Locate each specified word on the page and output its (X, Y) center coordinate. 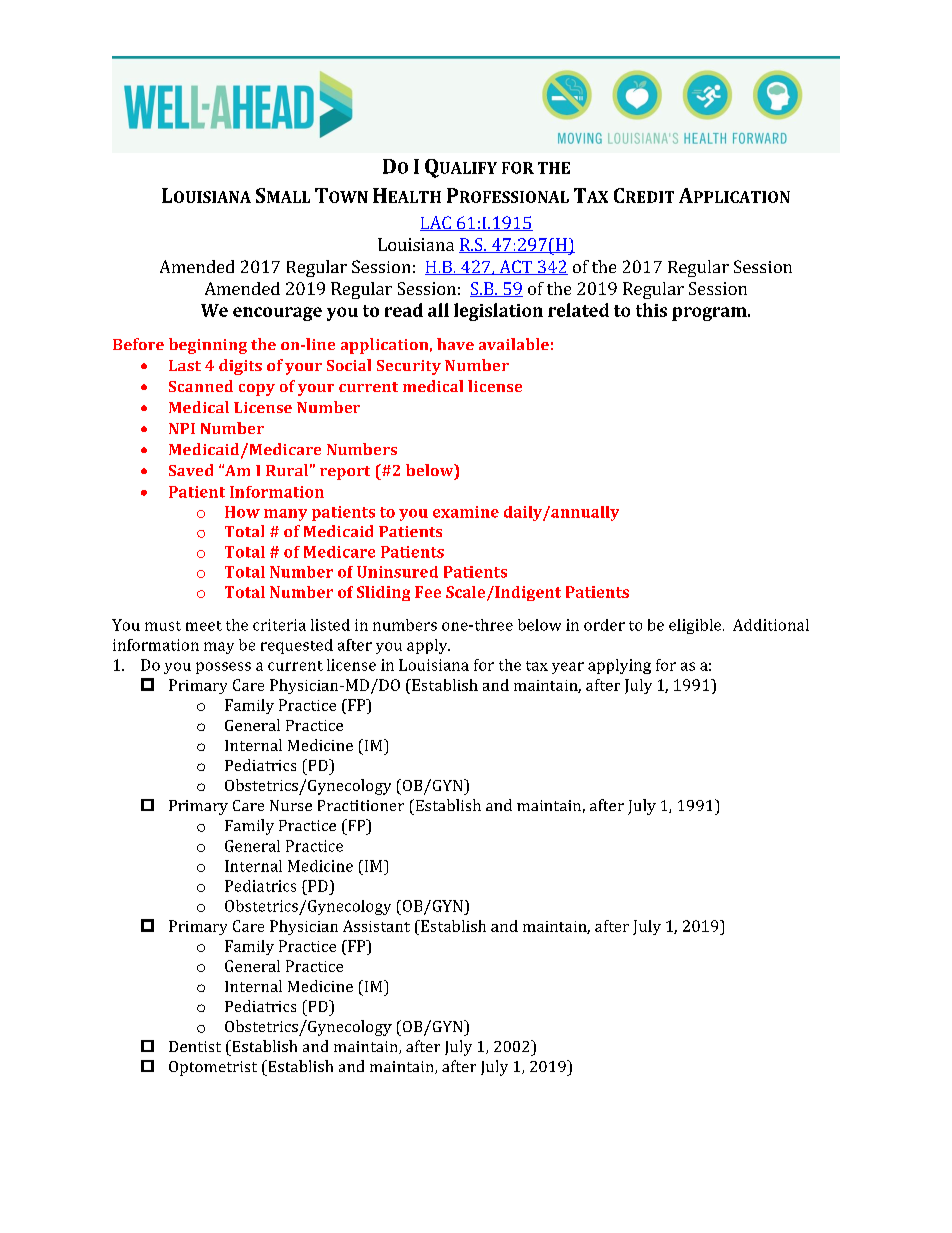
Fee (428, 592)
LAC (436, 223)
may (219, 648)
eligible (696, 626)
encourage (277, 314)
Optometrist (213, 1068)
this (651, 310)
